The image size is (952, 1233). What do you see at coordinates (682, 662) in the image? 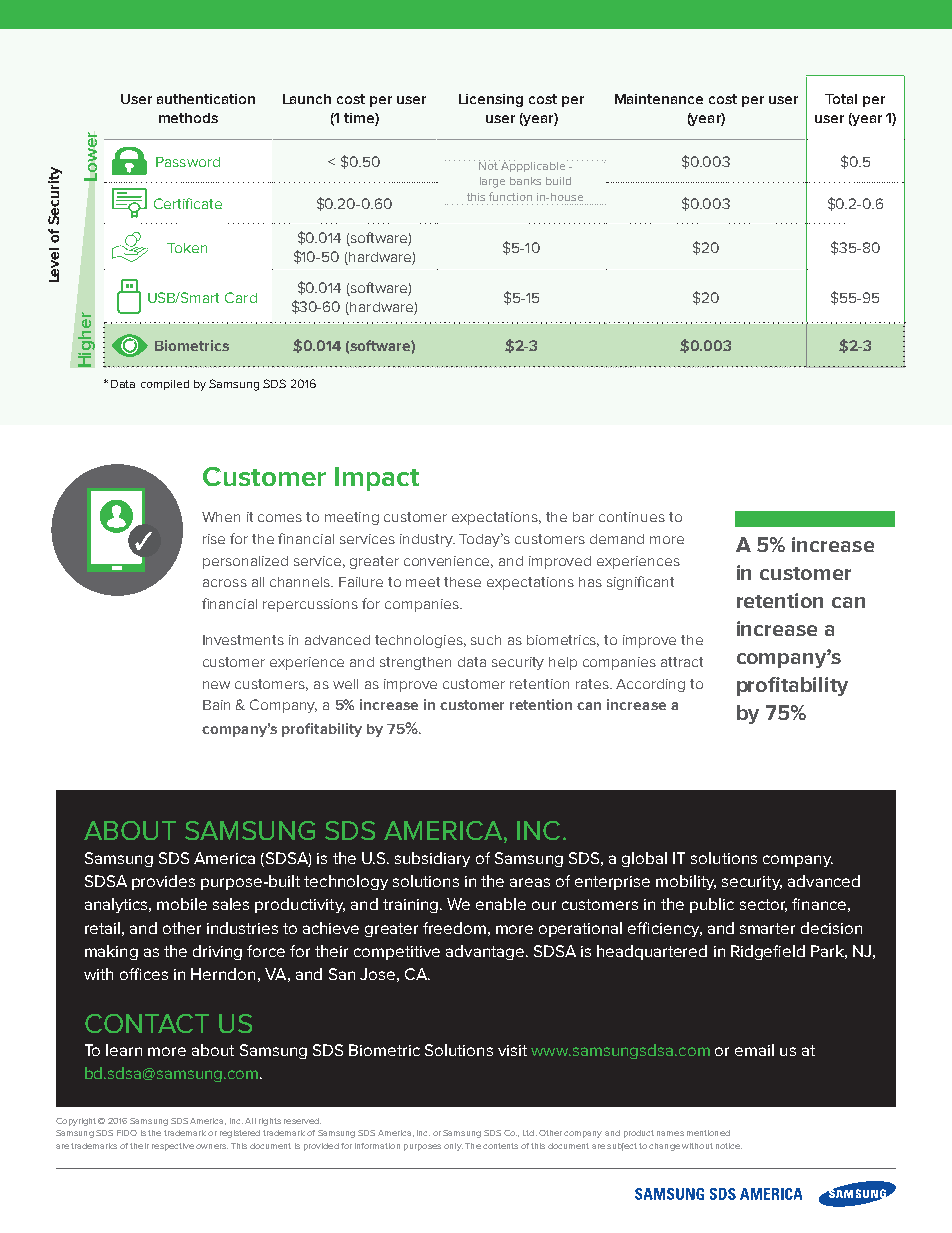
I see `attract` at bounding box center [682, 662].
